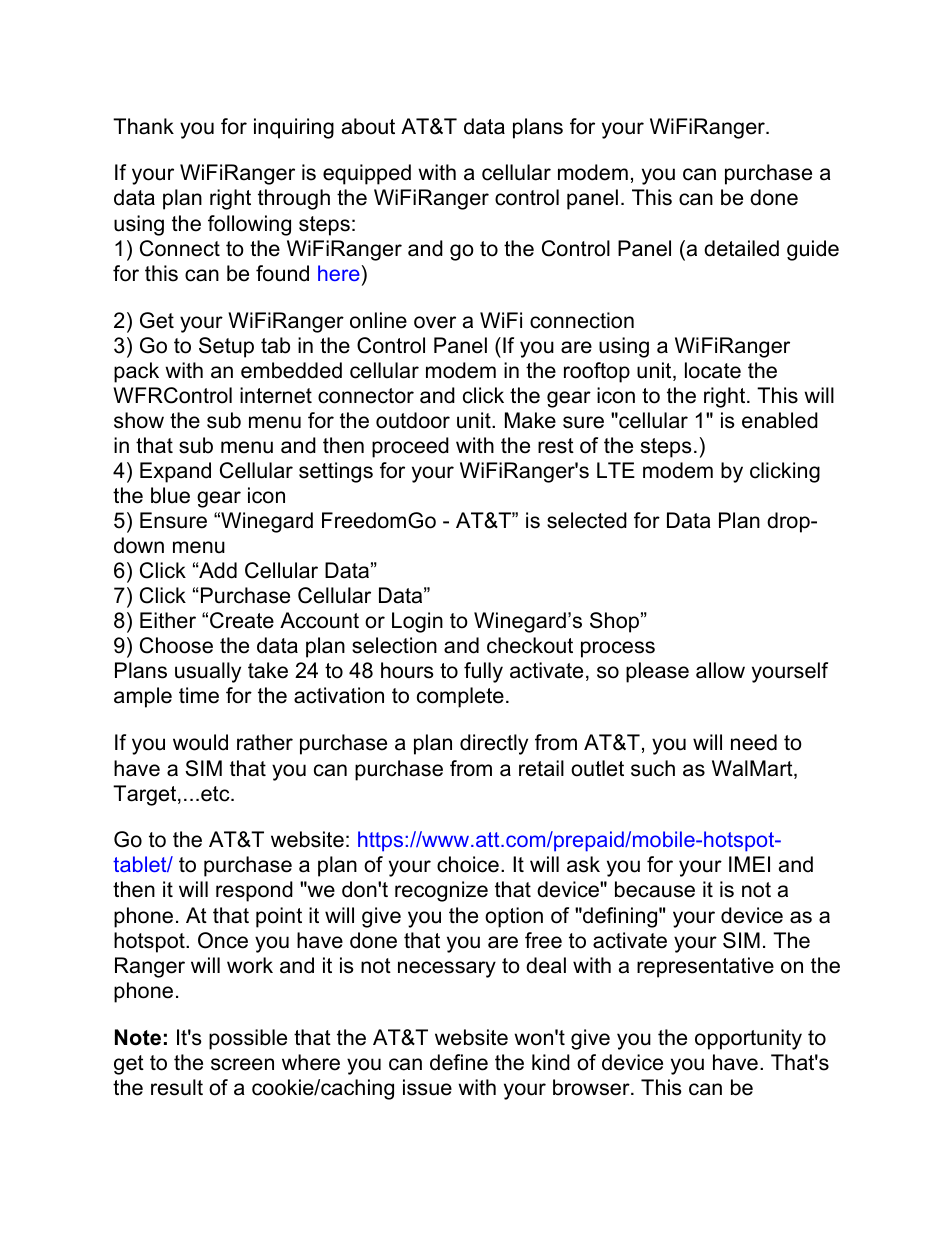 Image resolution: width=952 pixels, height=1233 pixels. What do you see at coordinates (367, 174) in the screenshot?
I see `equipped` at bounding box center [367, 174].
